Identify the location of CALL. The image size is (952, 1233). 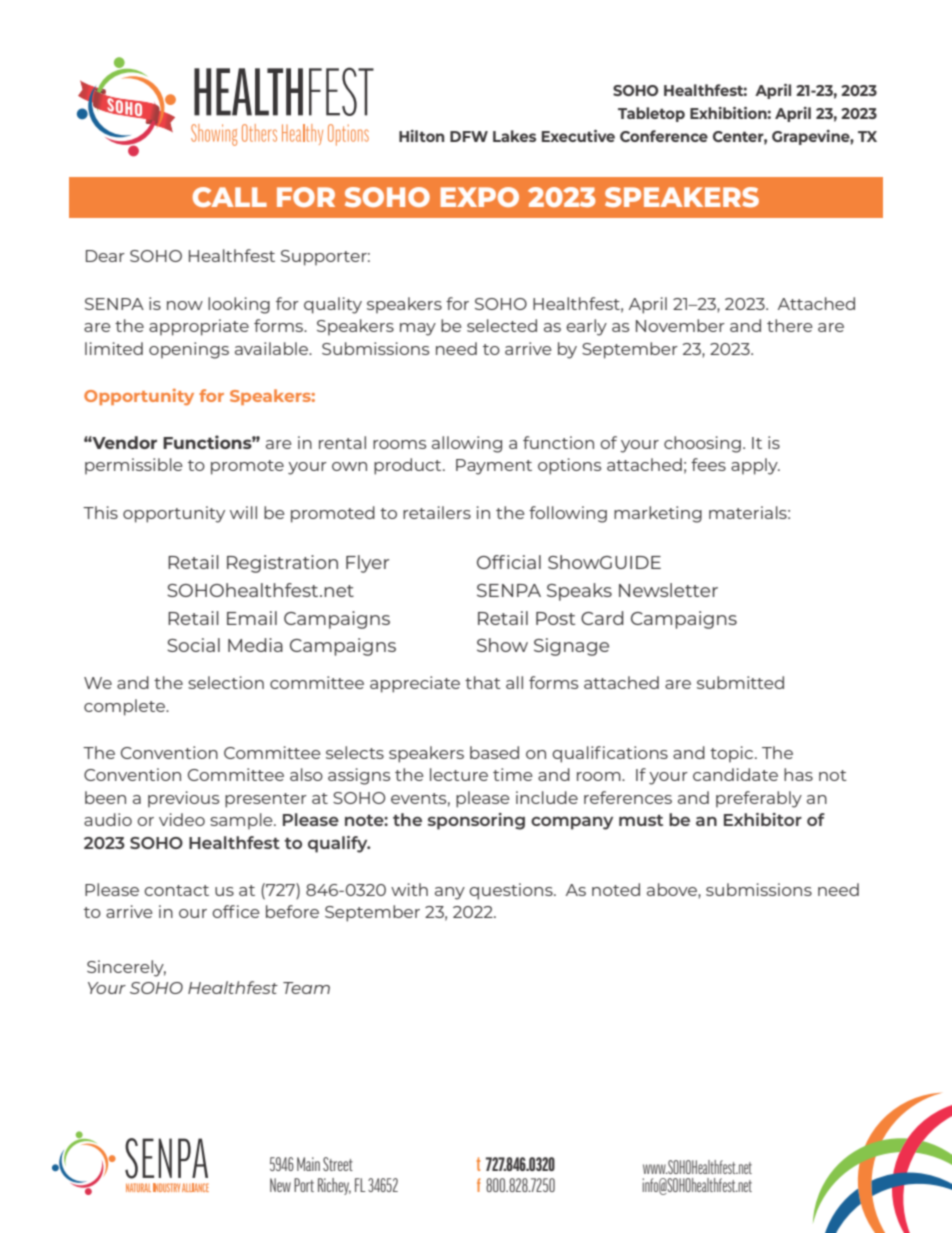
(230, 197).
